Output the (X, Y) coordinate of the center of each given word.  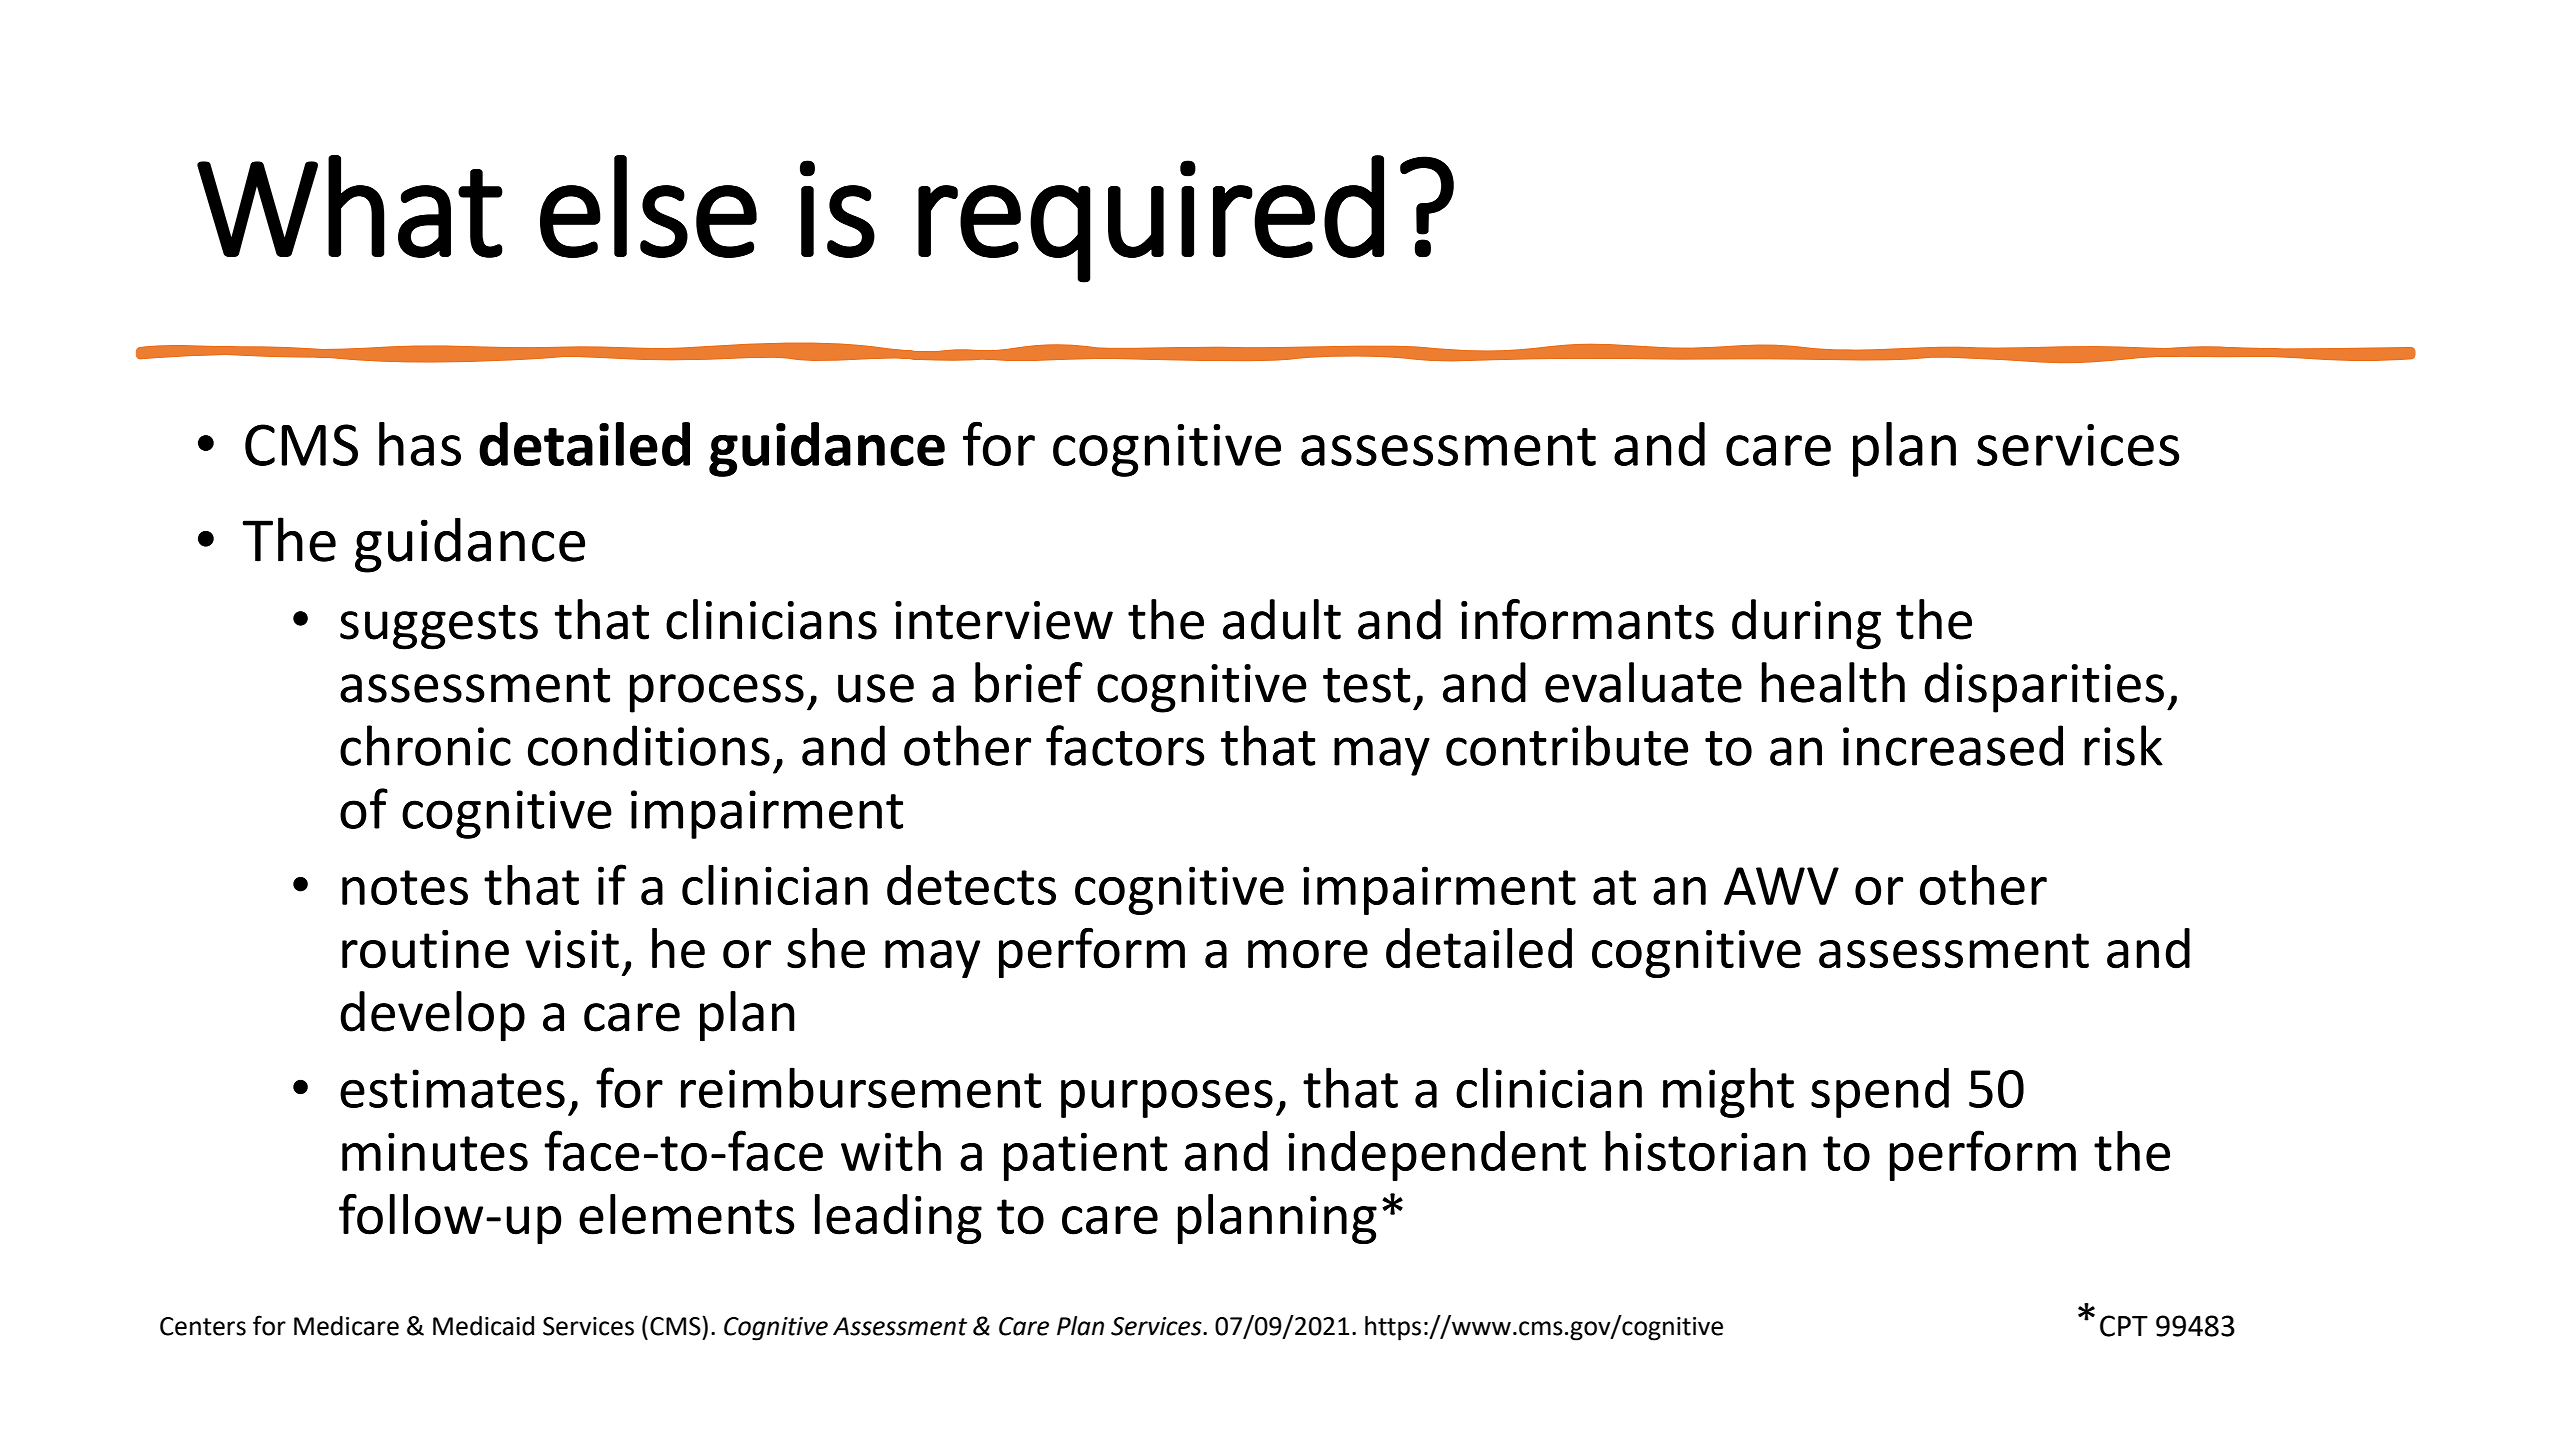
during (1806, 624)
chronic (425, 745)
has (420, 444)
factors (1125, 745)
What (350, 206)
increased (1953, 745)
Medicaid (483, 1326)
